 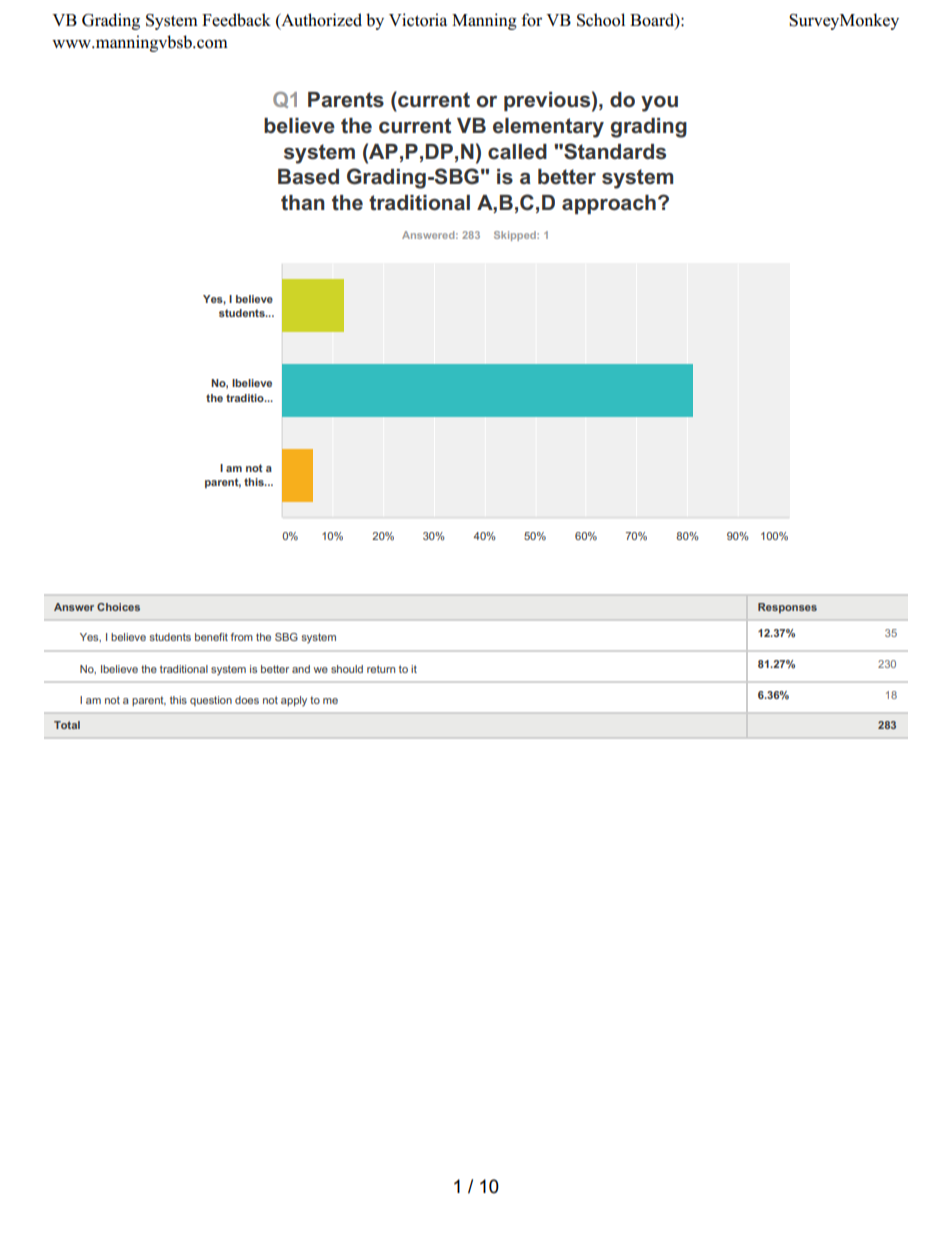 I want to click on from, so click(x=242, y=637).
